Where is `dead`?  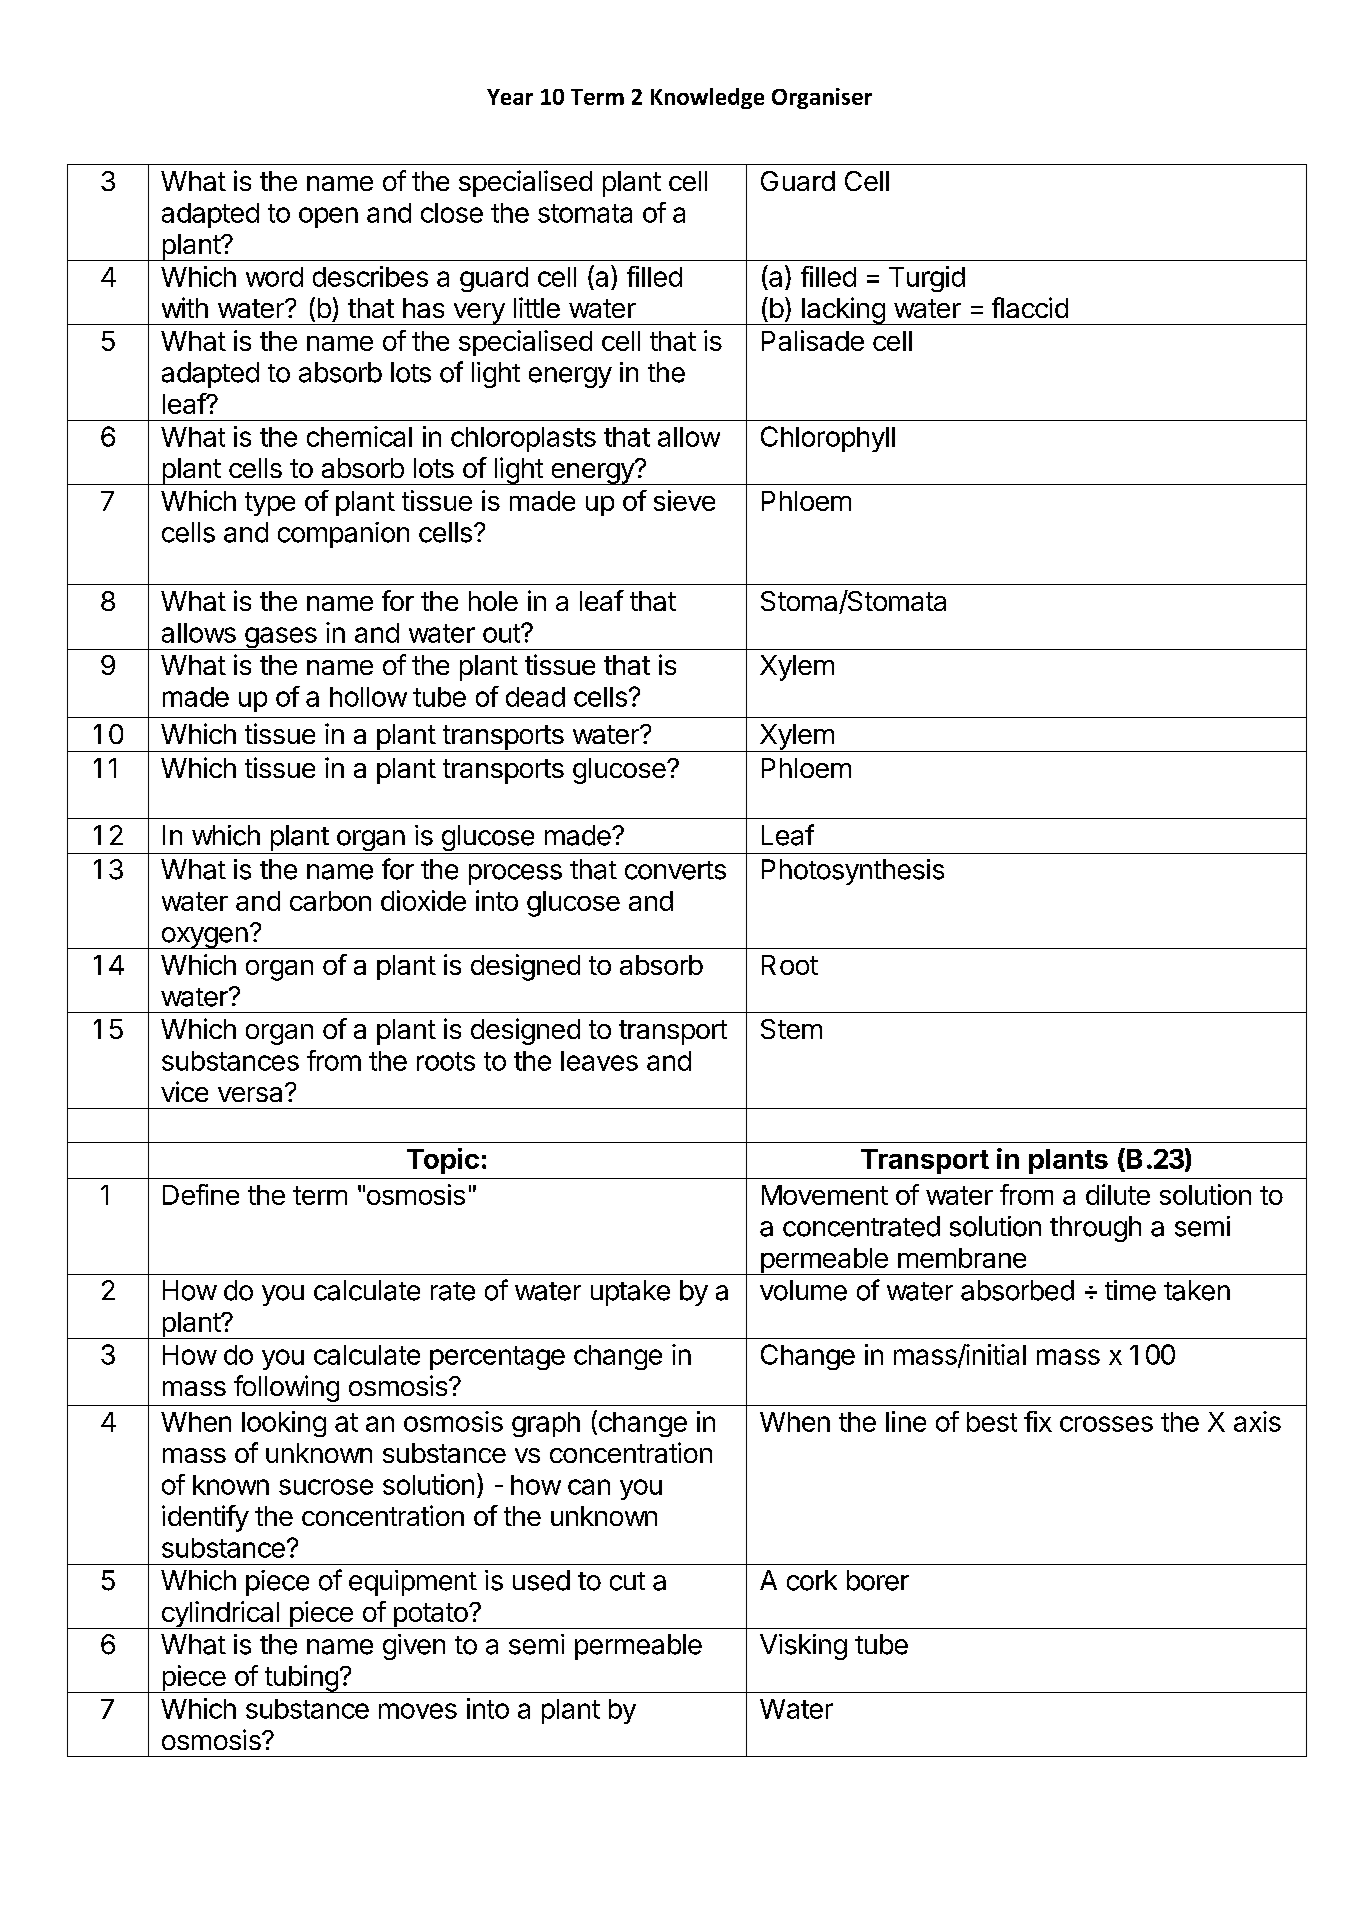 dead is located at coordinates (535, 697).
